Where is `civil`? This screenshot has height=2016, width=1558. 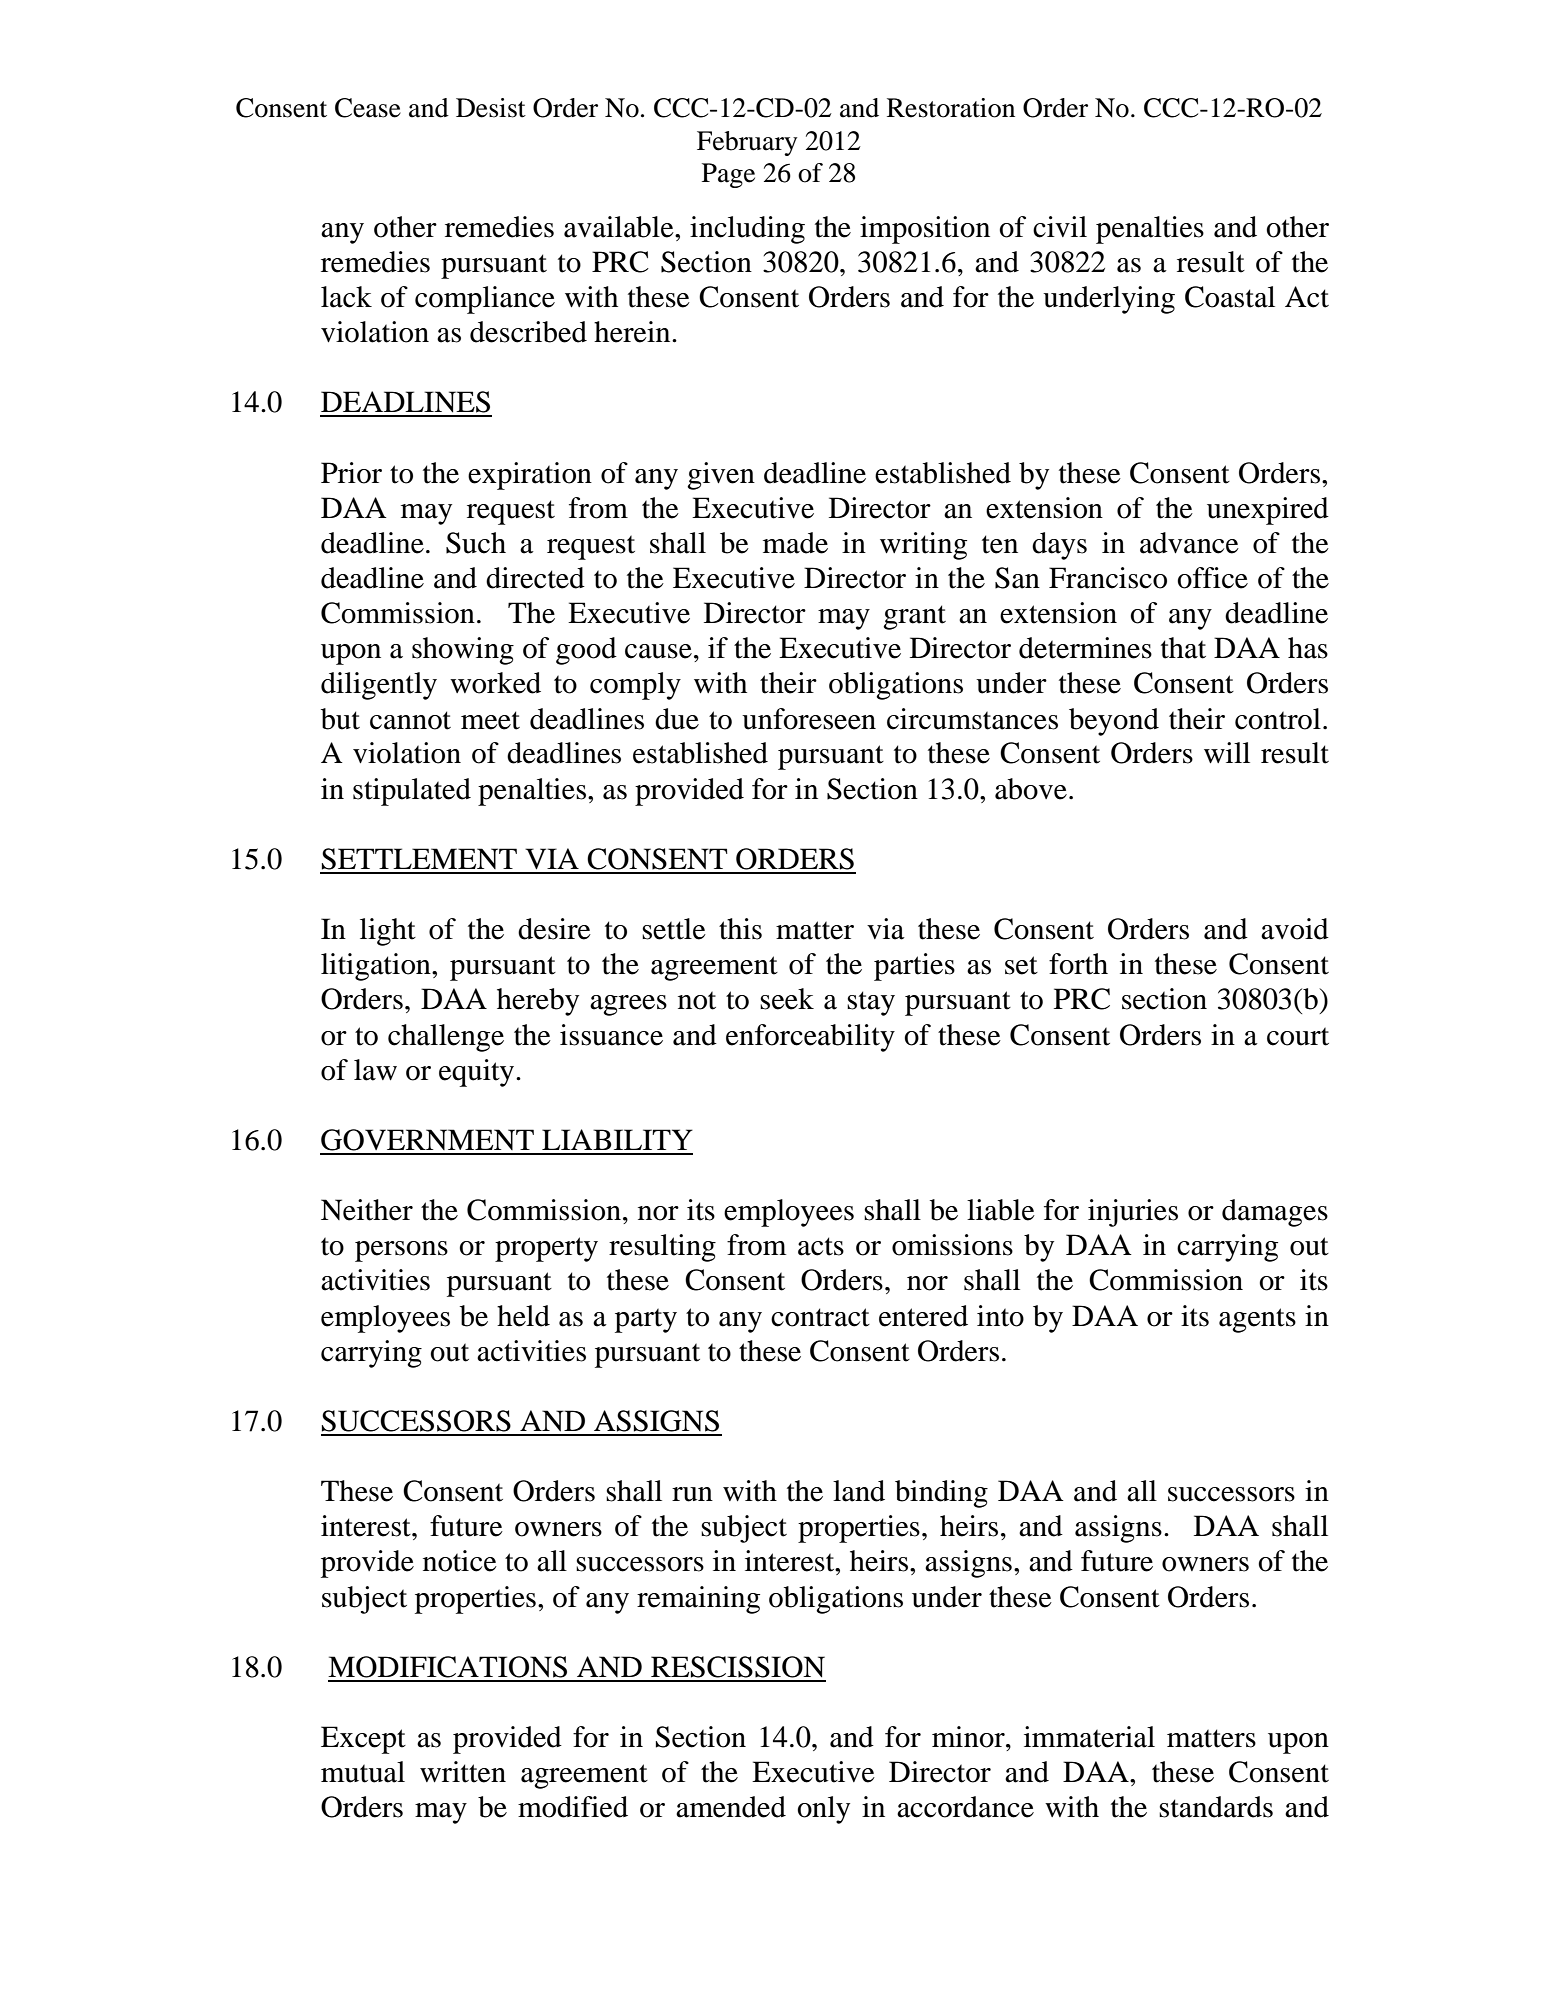 civil is located at coordinates (1060, 227).
